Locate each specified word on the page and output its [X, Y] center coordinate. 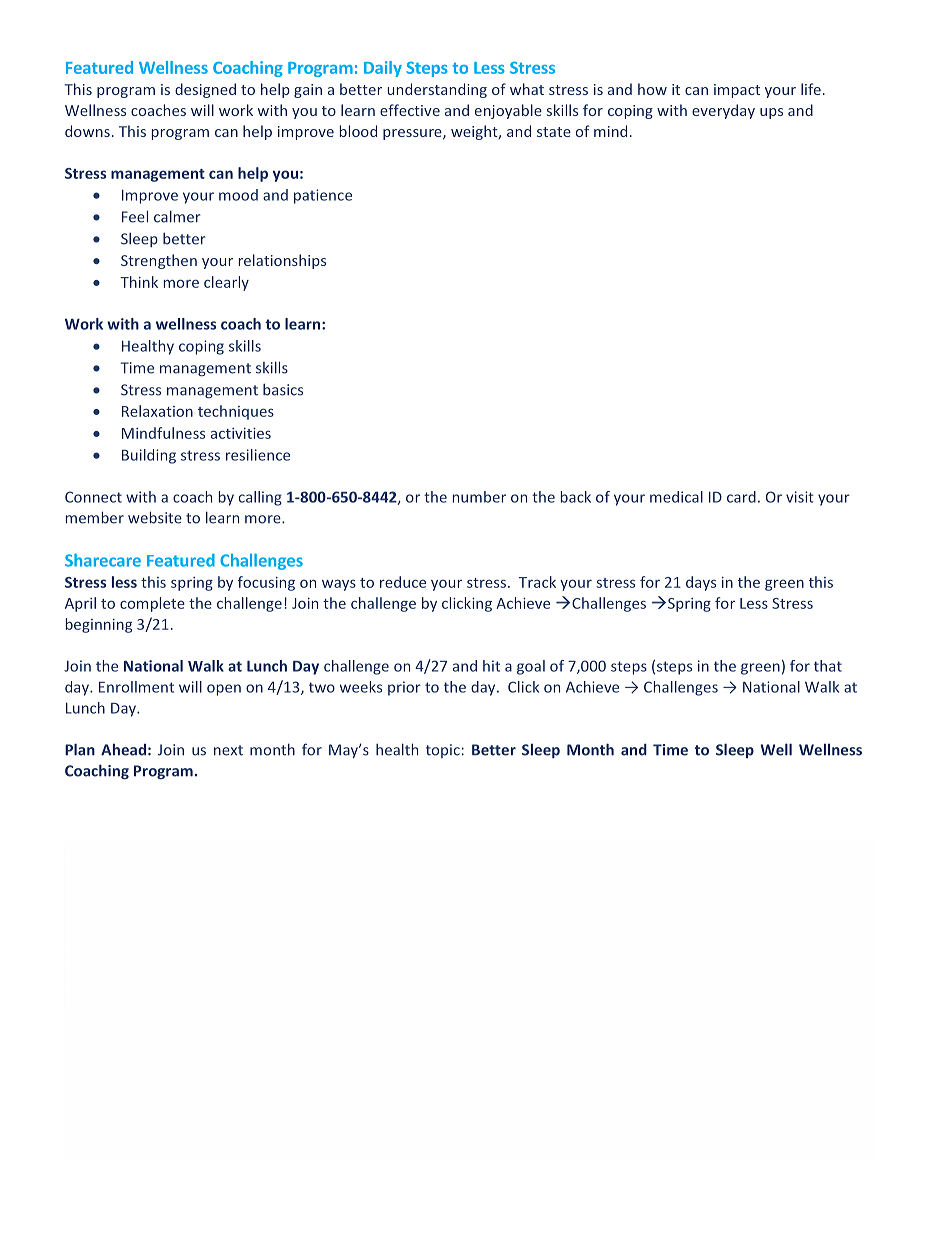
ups [771, 113]
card [741, 497]
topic [443, 751]
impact [737, 91]
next [228, 750]
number [479, 497]
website [155, 517]
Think [139, 282]
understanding [437, 90]
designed [205, 90]
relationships [282, 261]
